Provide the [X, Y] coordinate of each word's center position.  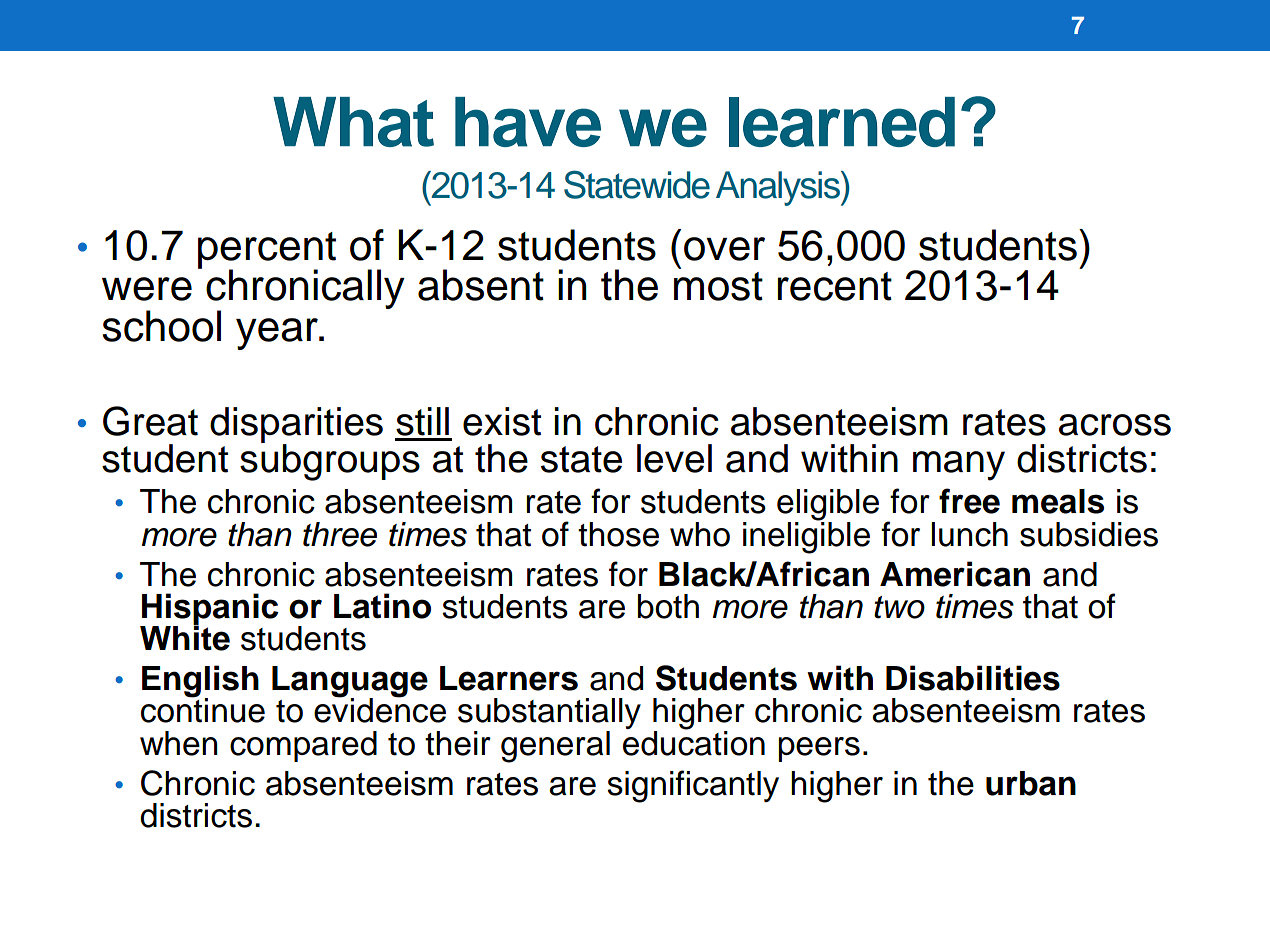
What [353, 122]
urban [1031, 783]
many [959, 466]
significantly [693, 786]
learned [842, 122]
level [674, 458]
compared [303, 746]
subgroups [330, 461]
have [528, 122]
